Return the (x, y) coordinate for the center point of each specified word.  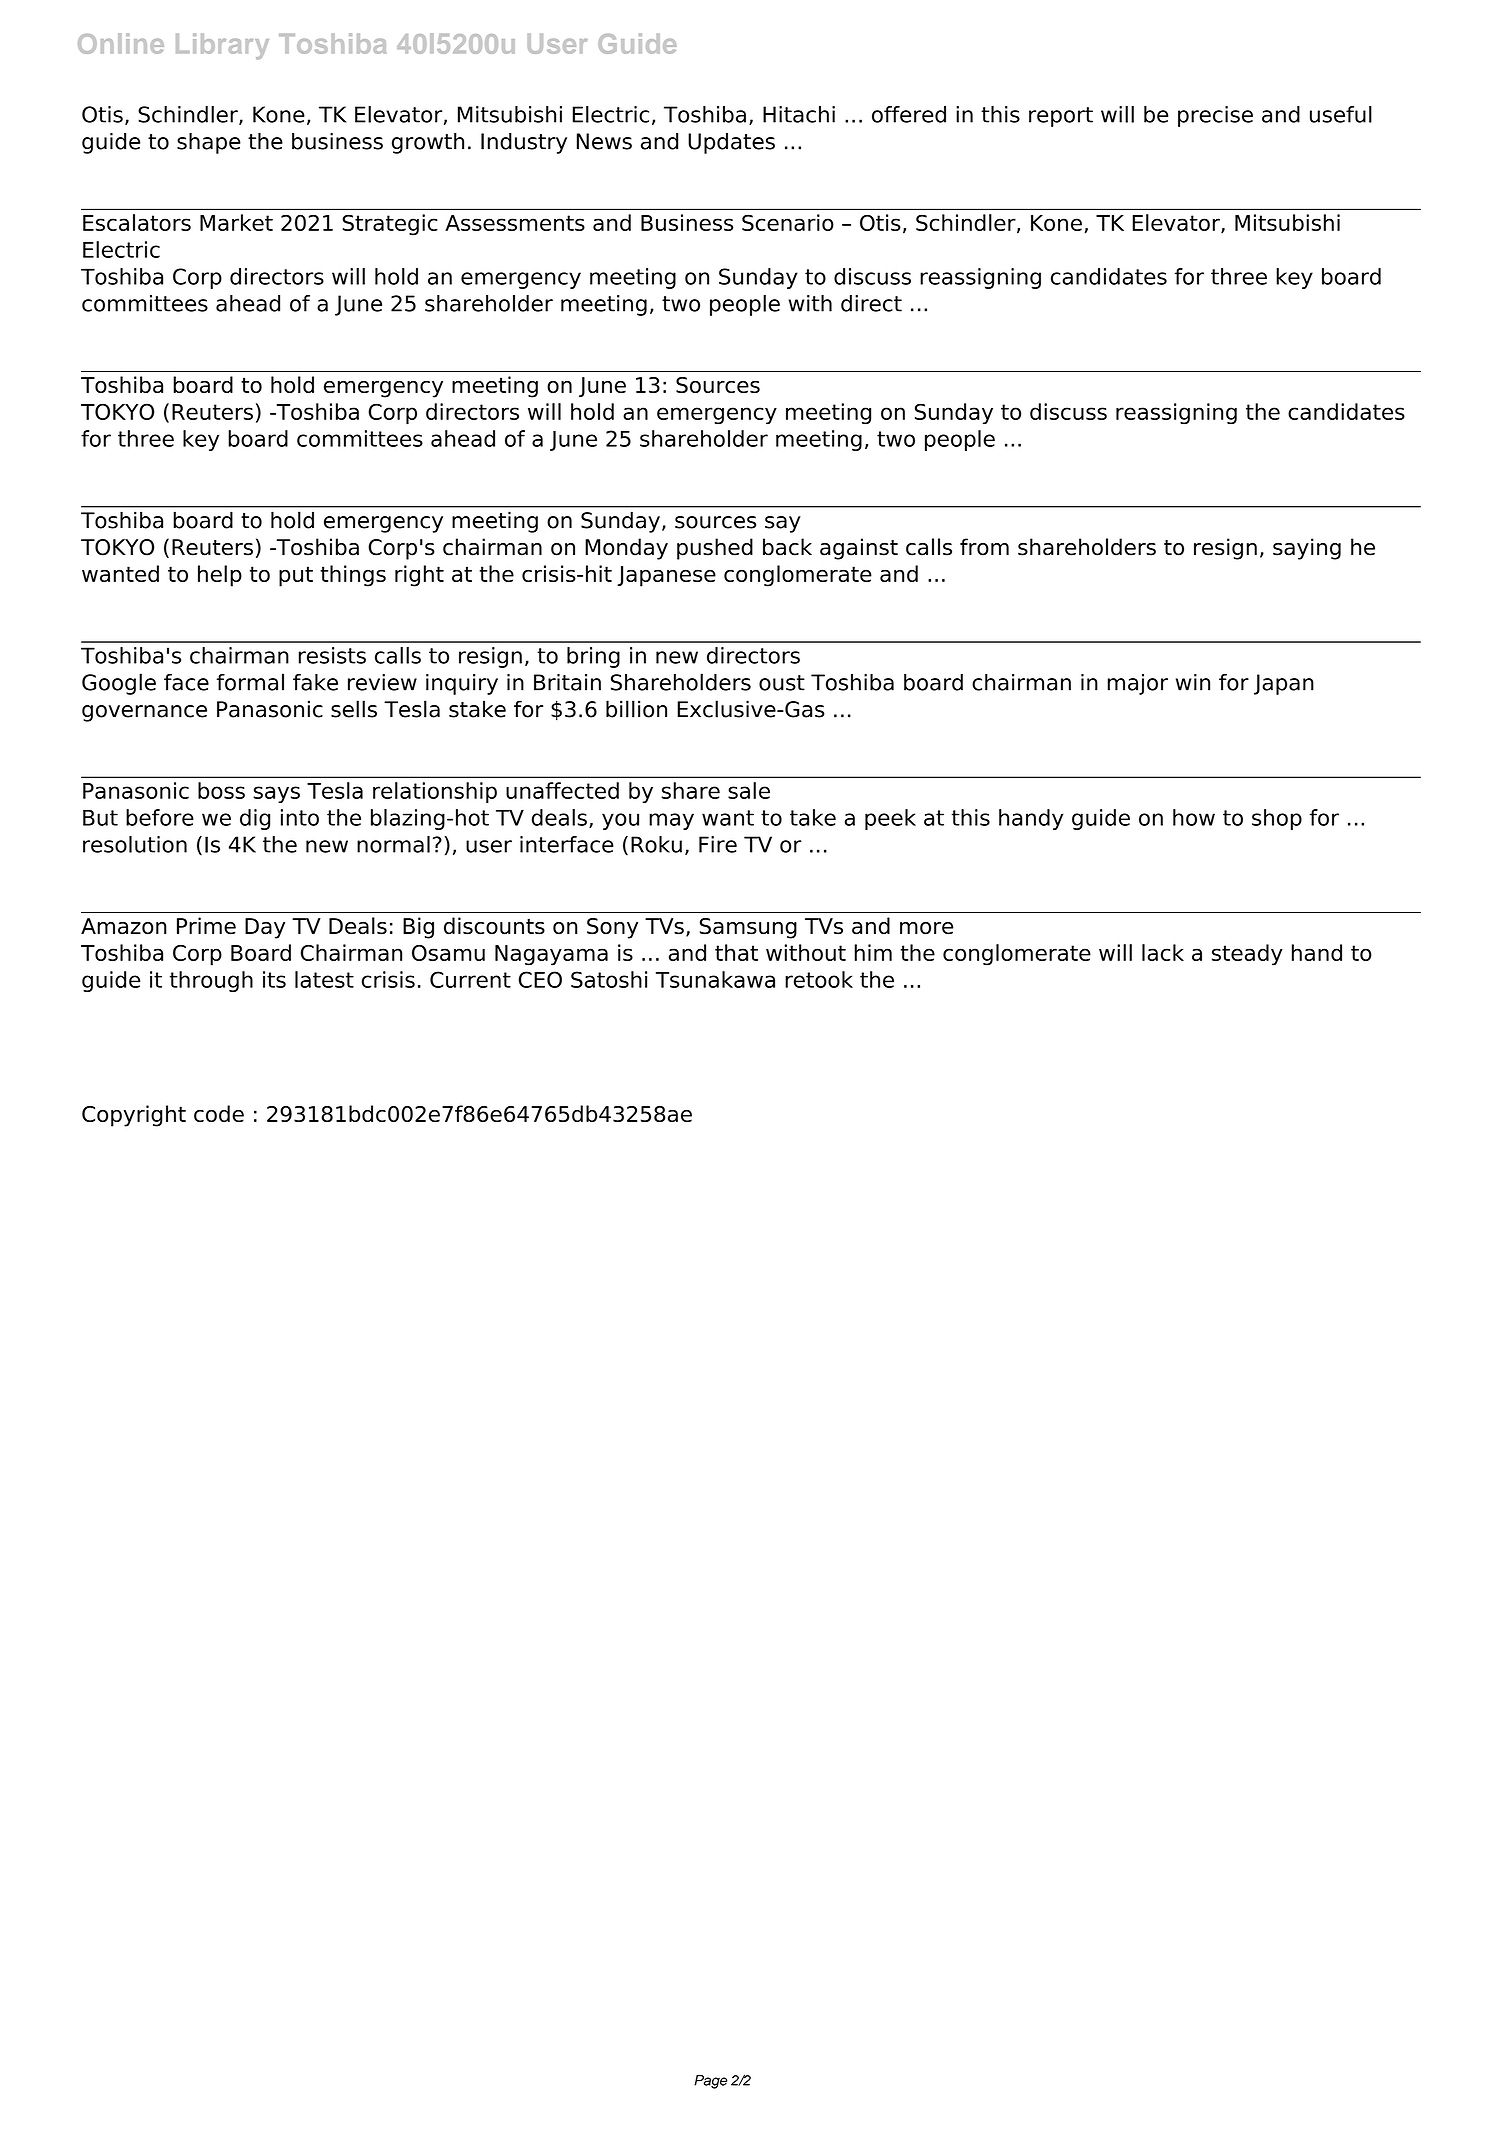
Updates (731, 143)
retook (819, 979)
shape (209, 143)
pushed (715, 549)
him (873, 952)
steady (1247, 955)
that (736, 952)
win (1193, 682)
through (211, 981)
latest (324, 979)
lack (1163, 952)
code (219, 1113)
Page (710, 2082)
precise (1215, 116)
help (220, 576)
